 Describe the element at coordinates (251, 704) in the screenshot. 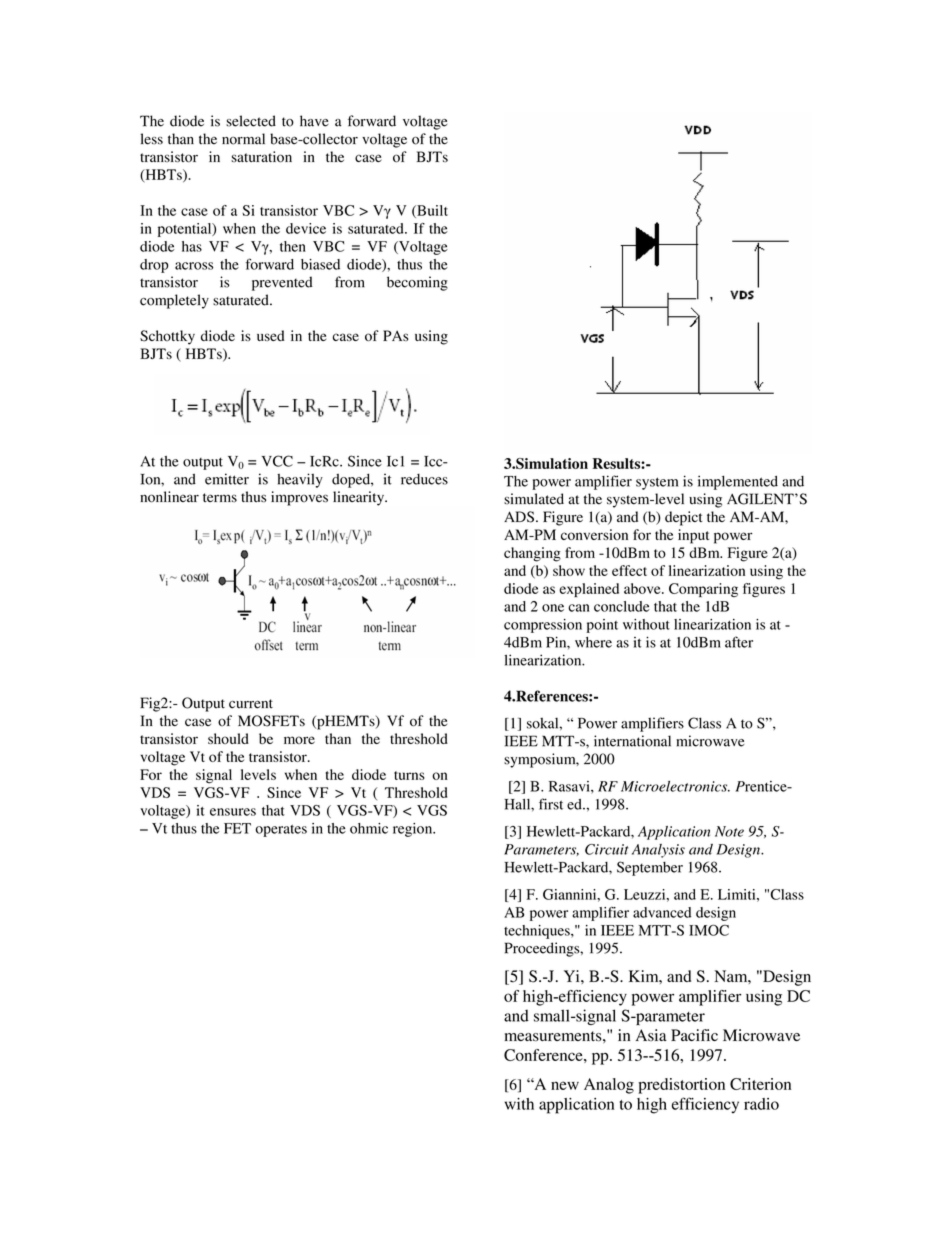

I see `current` at that location.
